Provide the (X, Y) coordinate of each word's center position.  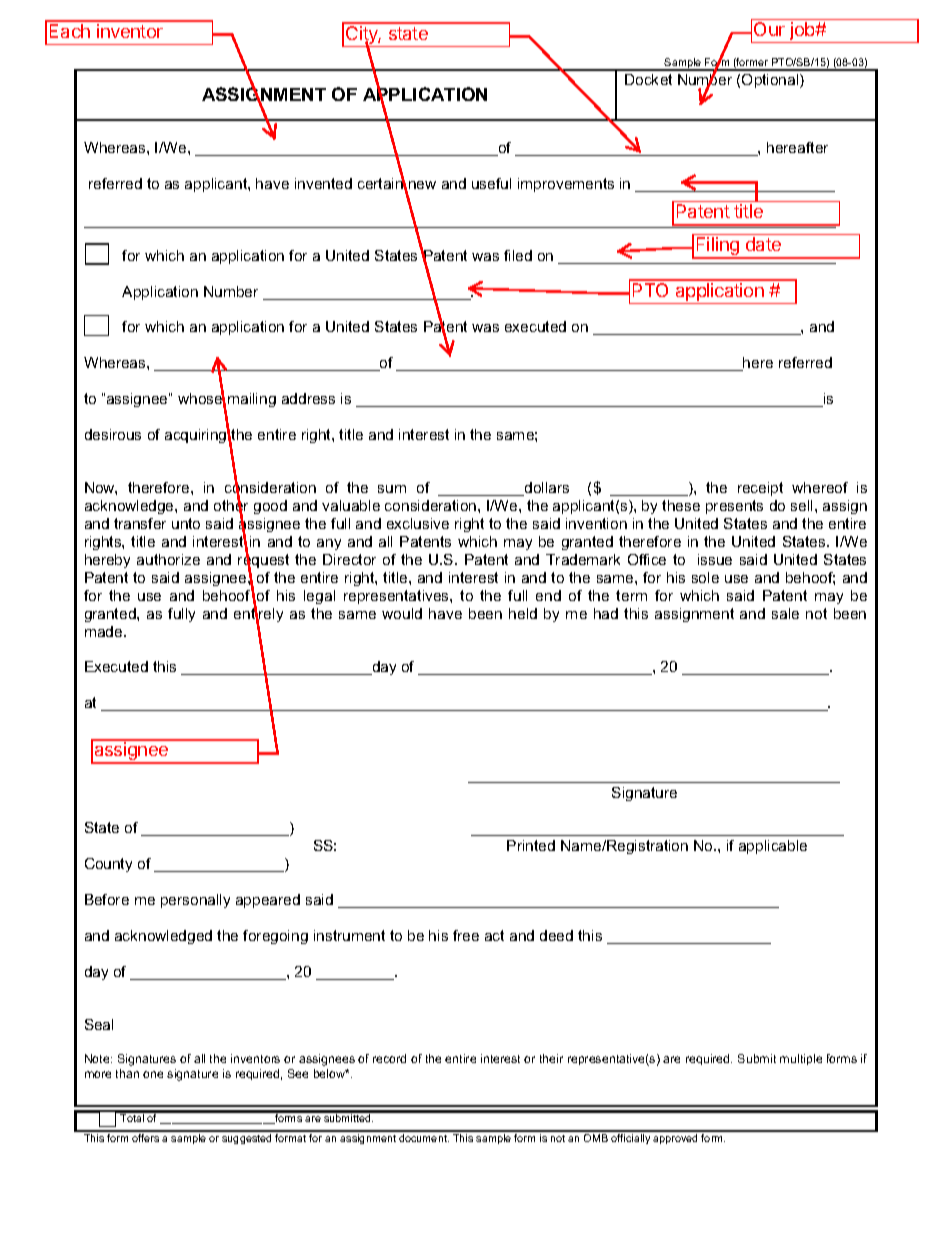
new (421, 186)
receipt (760, 489)
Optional (771, 81)
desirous (113, 434)
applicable (773, 847)
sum (392, 489)
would (402, 613)
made (105, 631)
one (153, 1074)
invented (323, 183)
